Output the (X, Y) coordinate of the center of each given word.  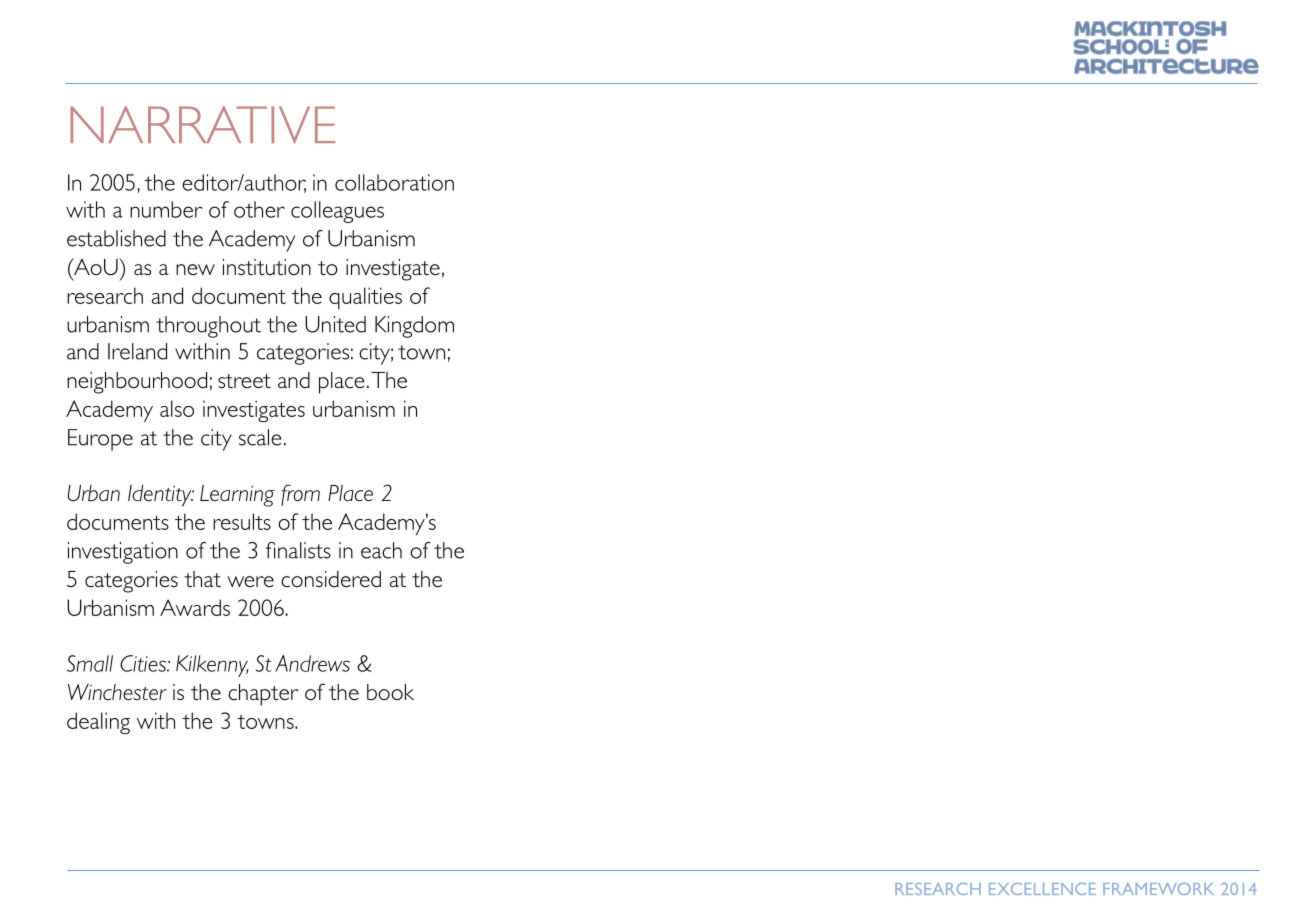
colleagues (337, 212)
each (381, 550)
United (335, 324)
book (390, 692)
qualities (365, 298)
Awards (195, 607)
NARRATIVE (202, 125)
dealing (98, 723)
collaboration (394, 182)
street (244, 381)
